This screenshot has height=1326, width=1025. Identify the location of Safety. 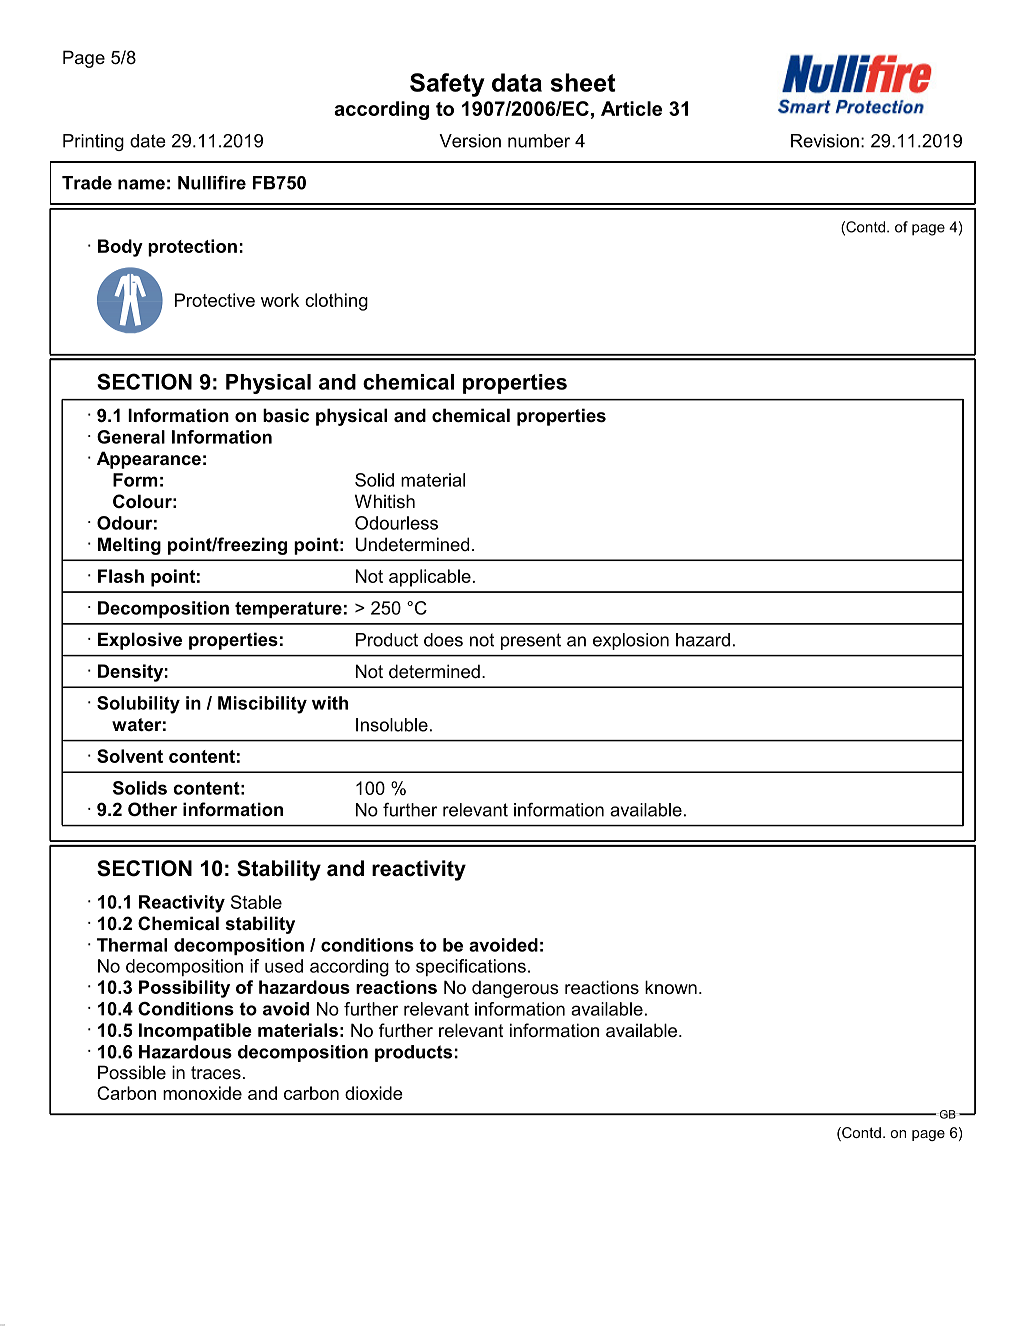
(447, 85).
